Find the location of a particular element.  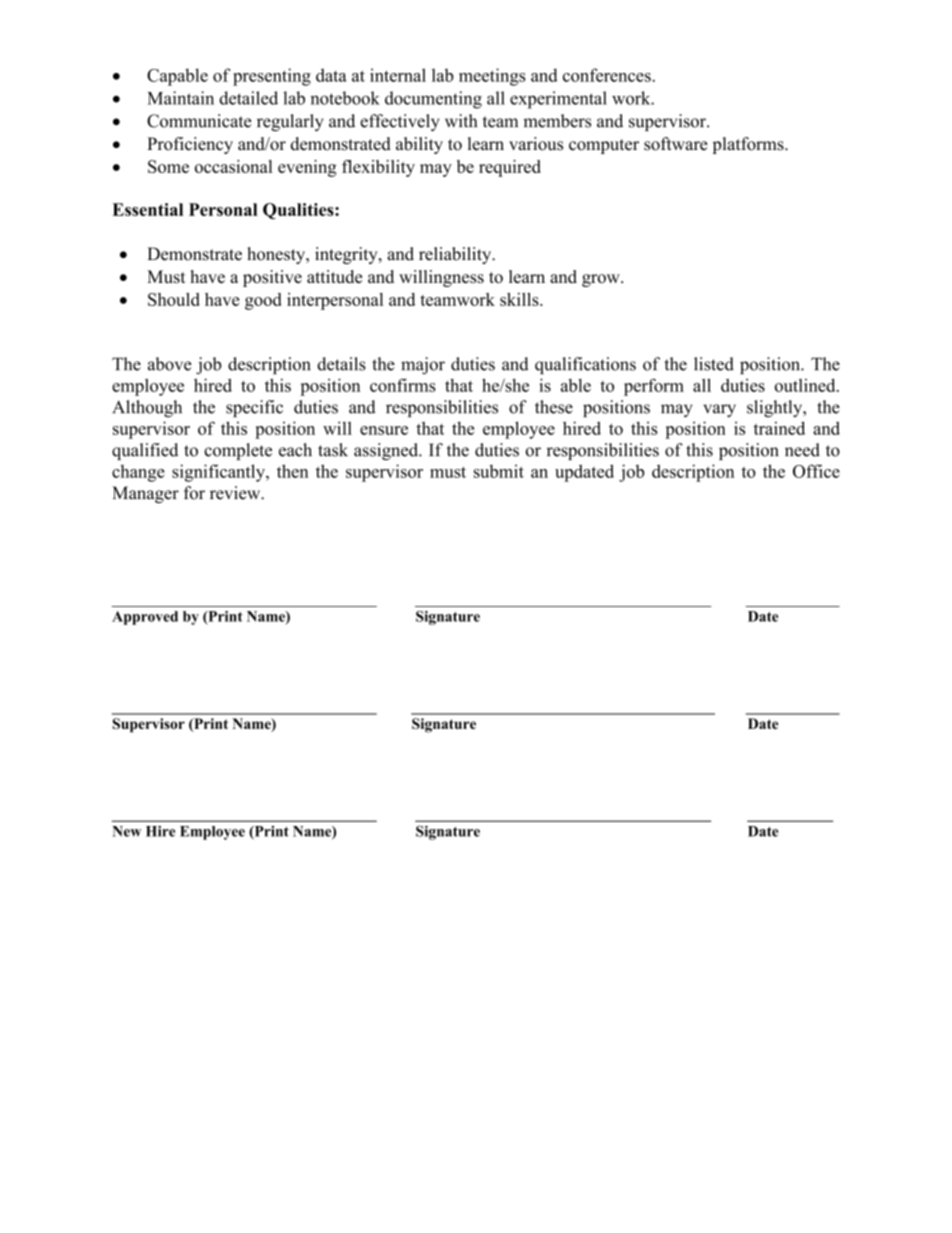

platforms is located at coordinates (749, 145).
